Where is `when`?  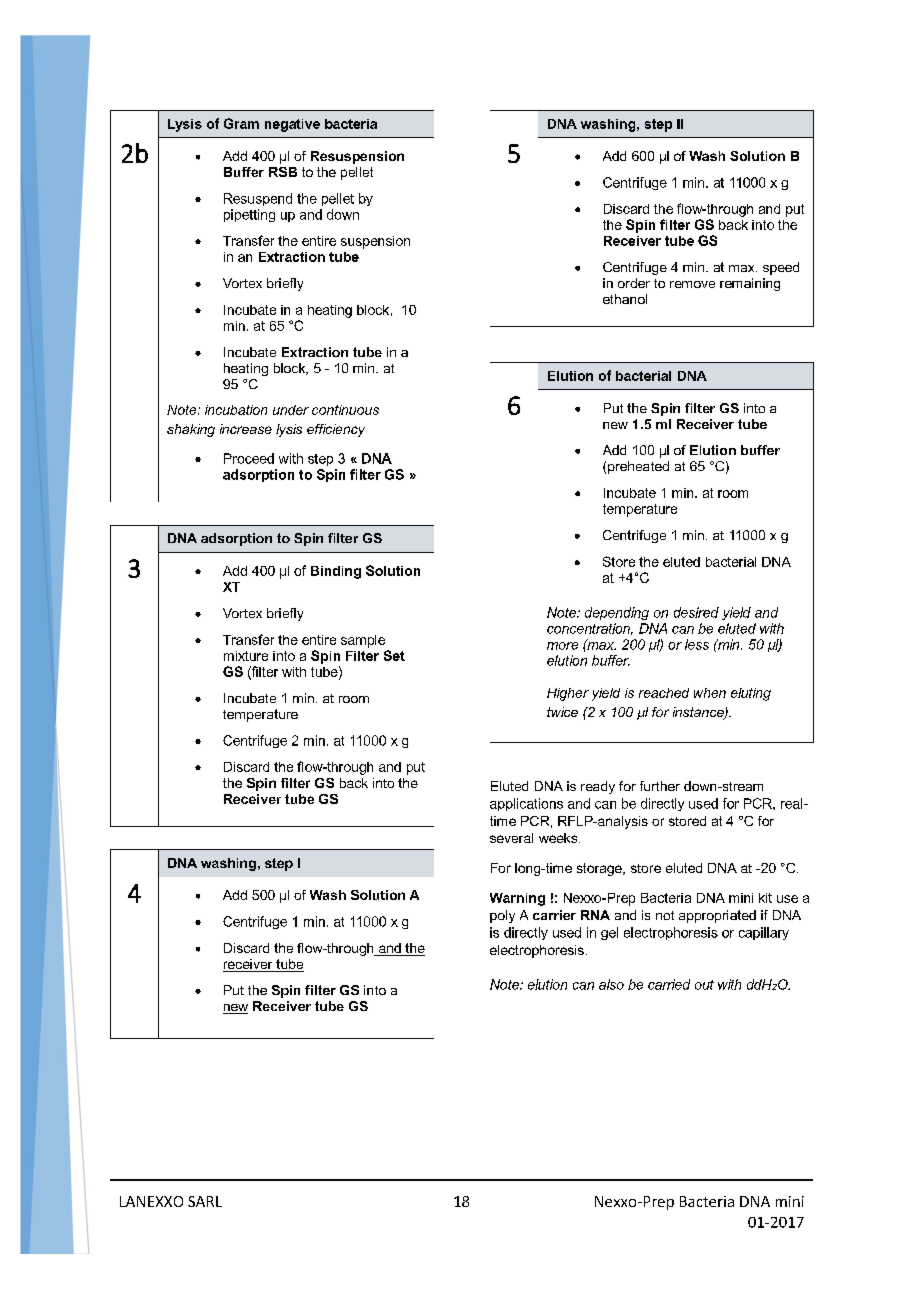
when is located at coordinates (710, 693).
